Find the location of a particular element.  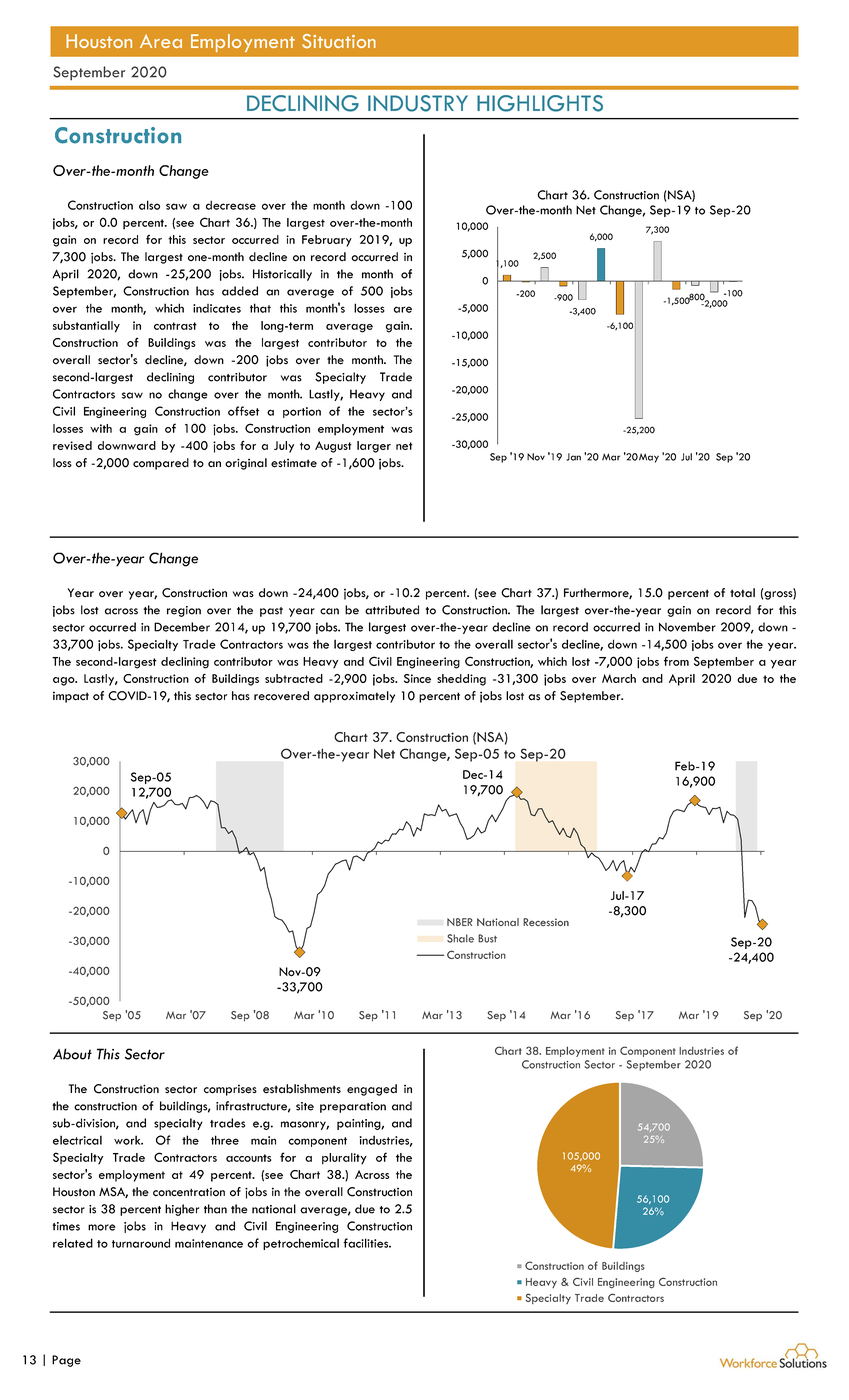

Area is located at coordinates (161, 41).
